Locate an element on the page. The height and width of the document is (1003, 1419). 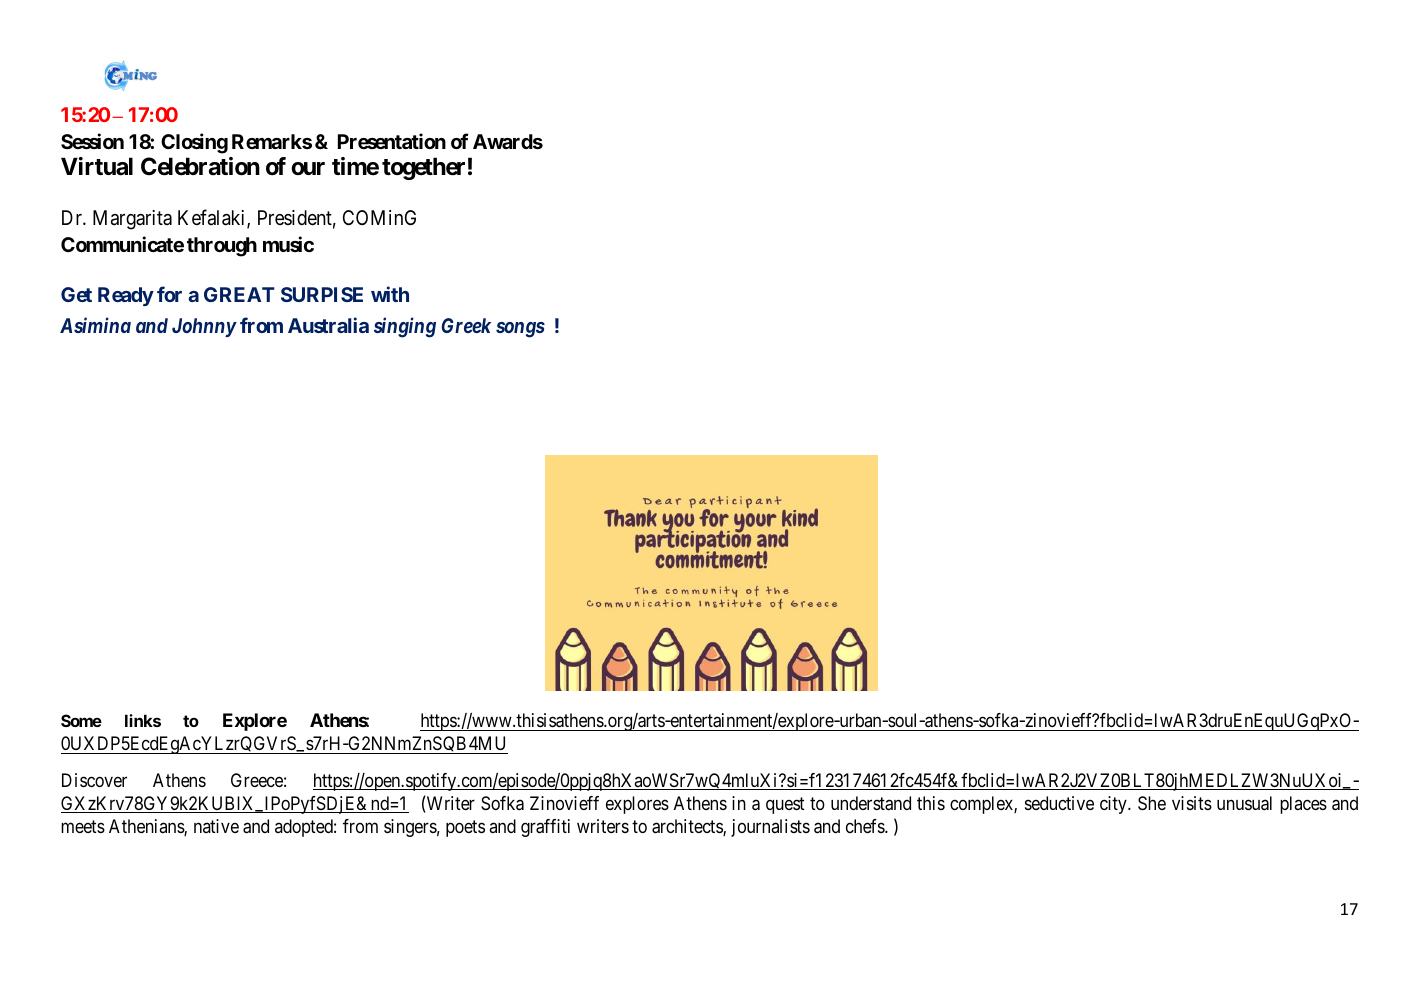
Greek is located at coordinates (466, 325).
